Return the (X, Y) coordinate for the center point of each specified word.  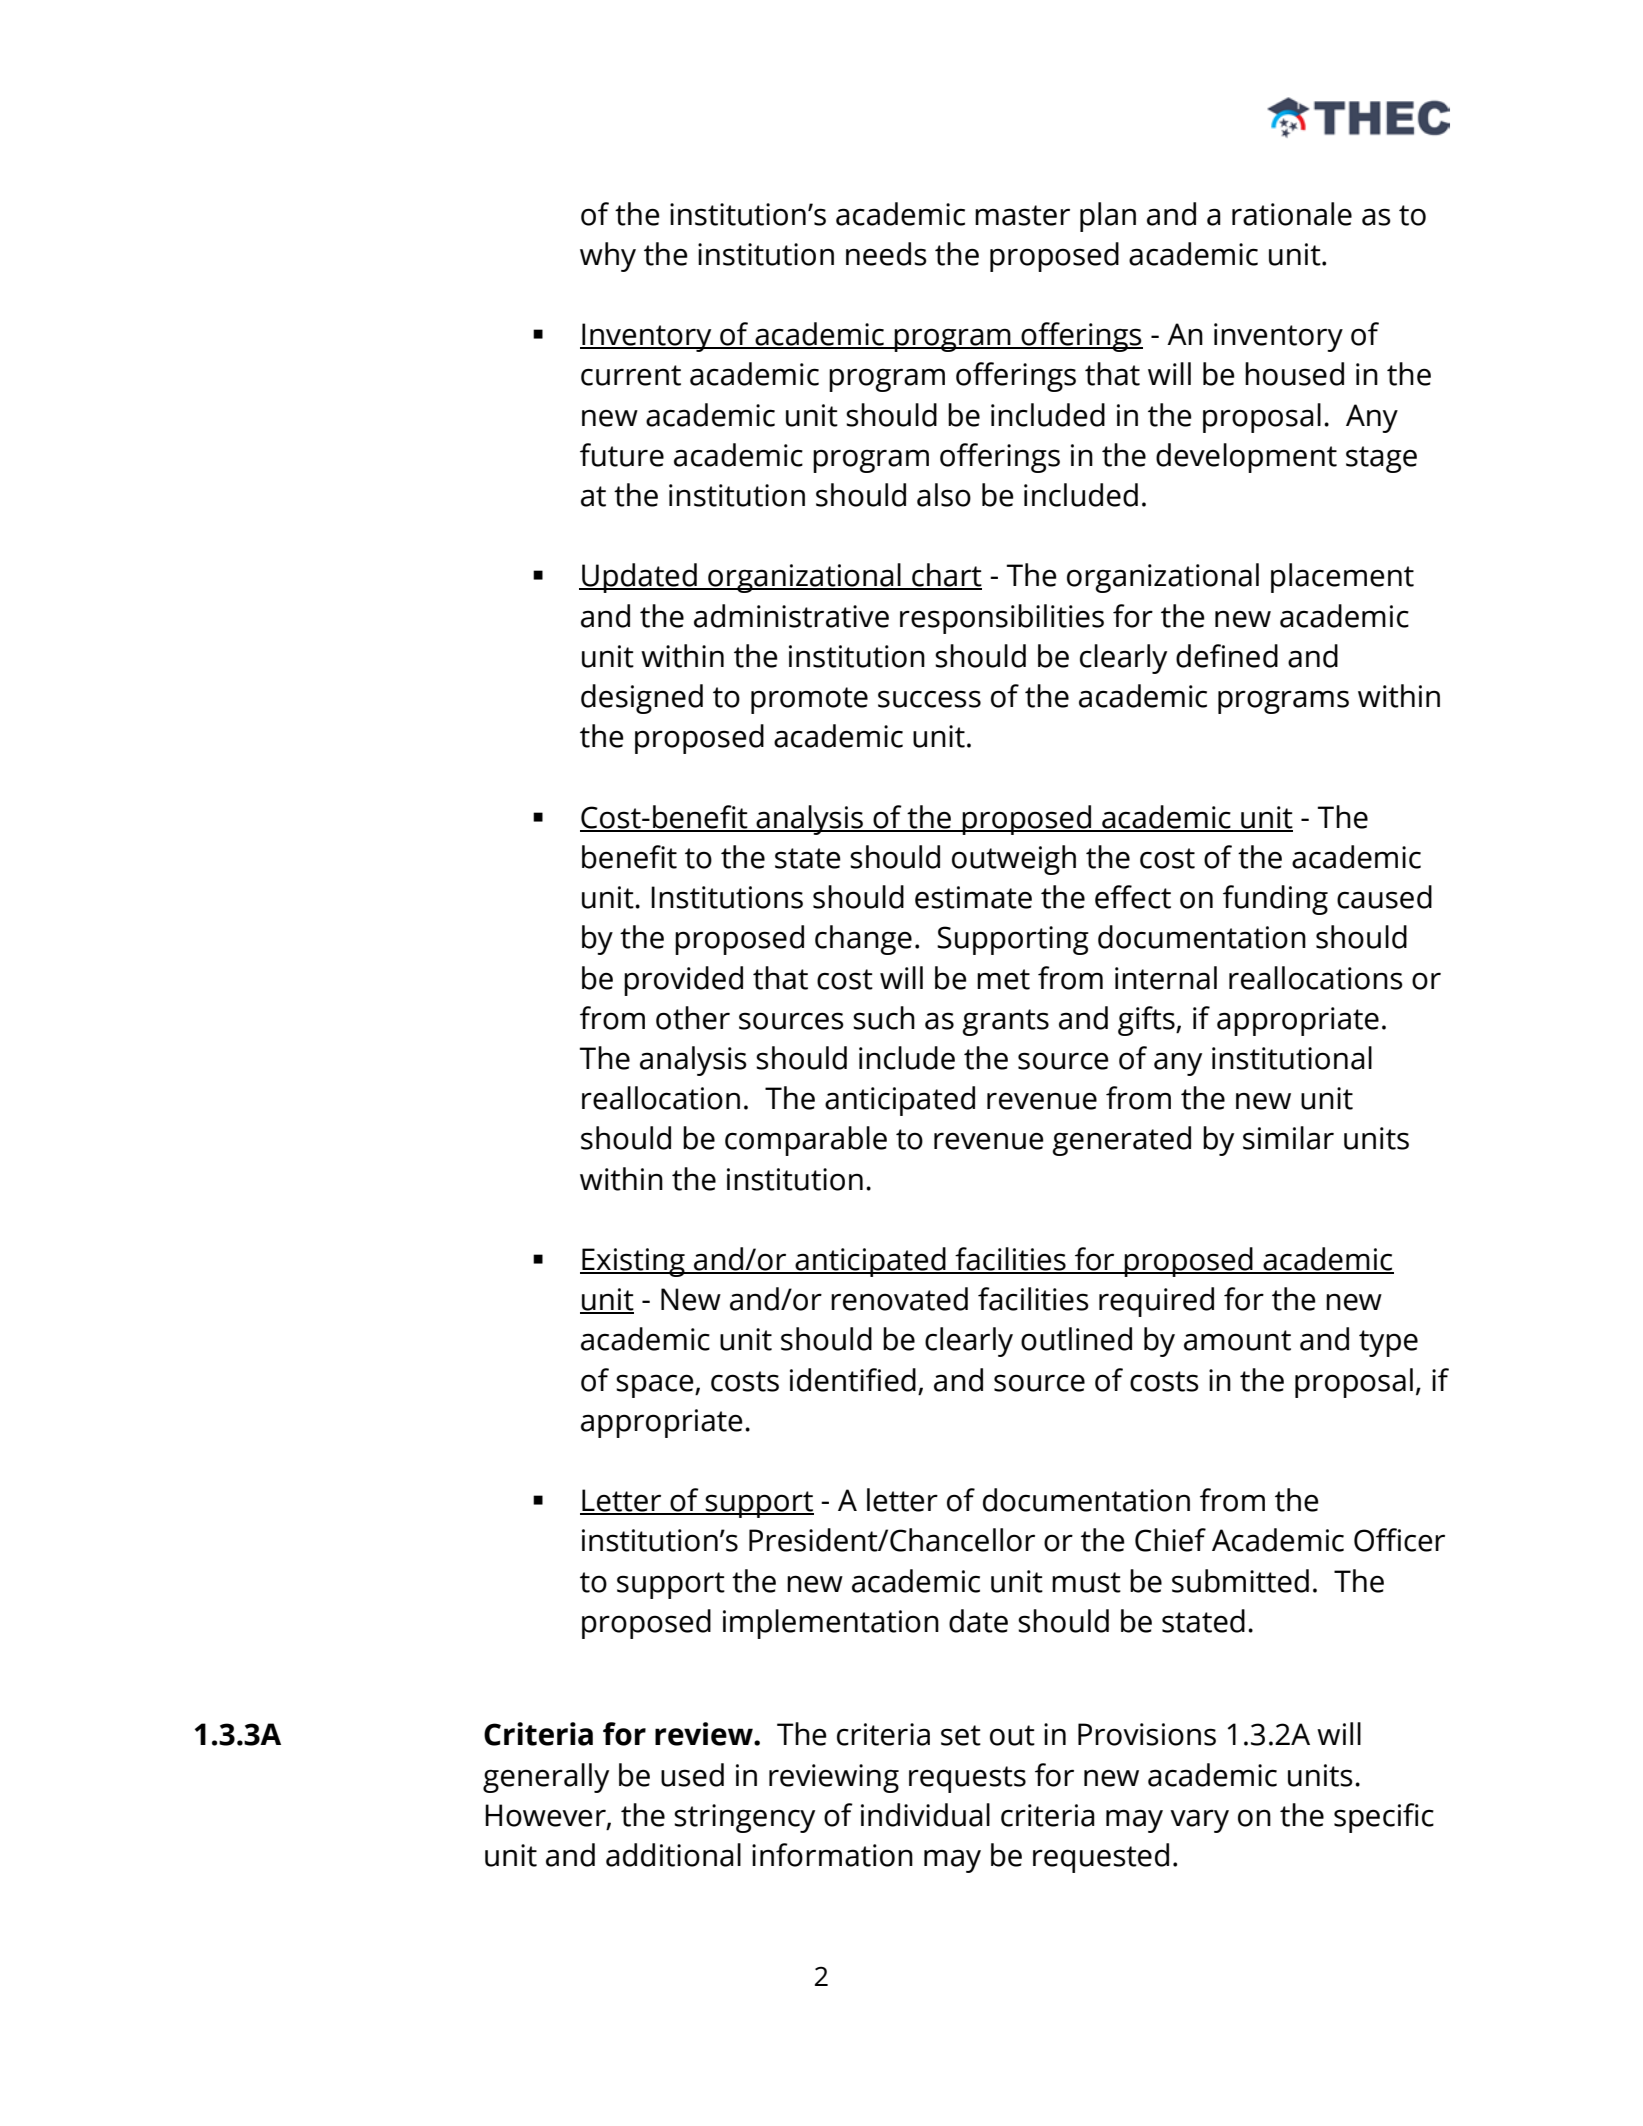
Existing (633, 1262)
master (1022, 215)
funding (1275, 900)
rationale (1292, 214)
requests (967, 1779)
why (608, 257)
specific (1384, 1818)
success (929, 699)
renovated (899, 1299)
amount (1237, 1340)
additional (673, 1855)
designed (642, 699)
